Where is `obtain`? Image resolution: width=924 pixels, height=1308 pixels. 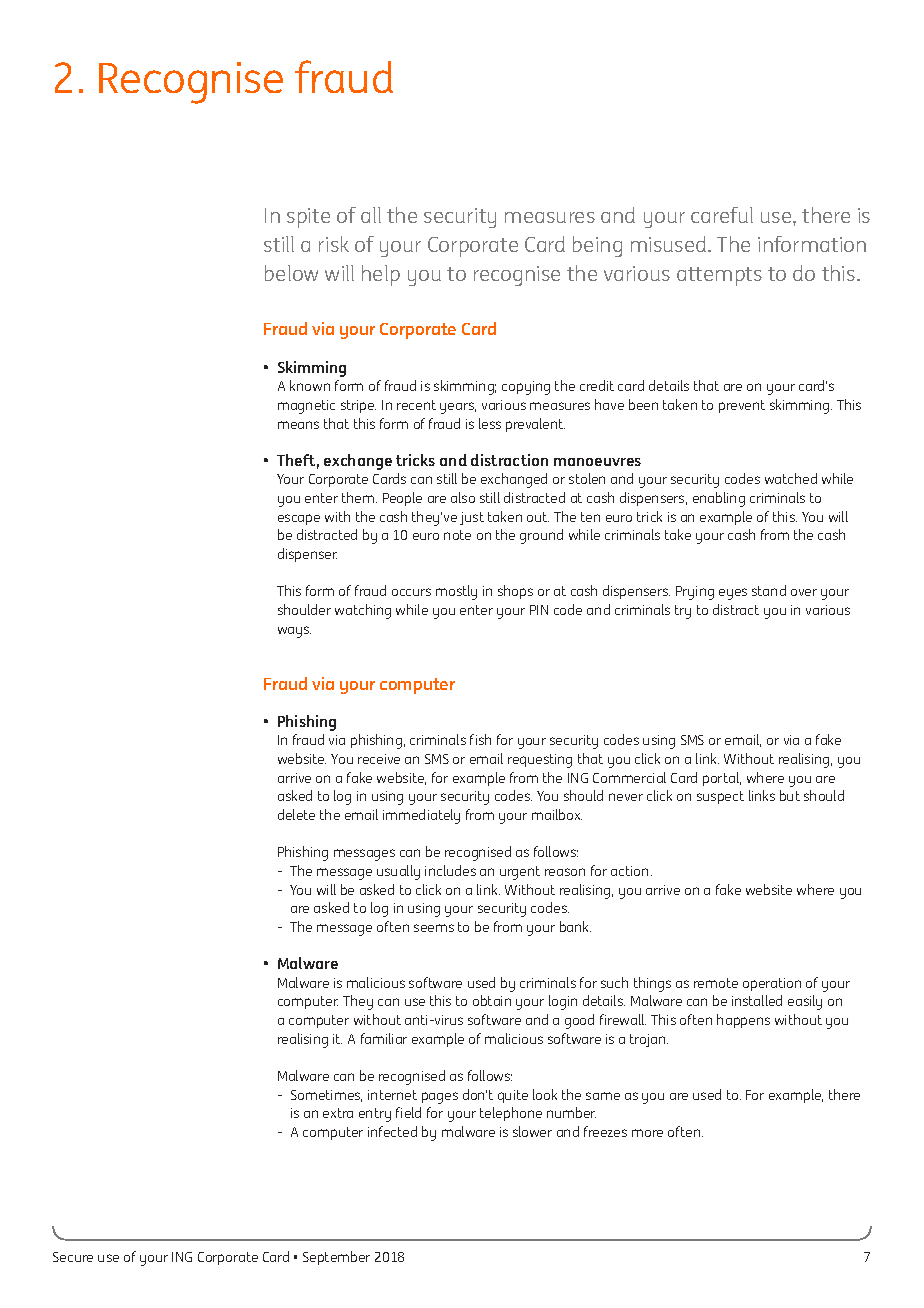 obtain is located at coordinates (492, 1000).
